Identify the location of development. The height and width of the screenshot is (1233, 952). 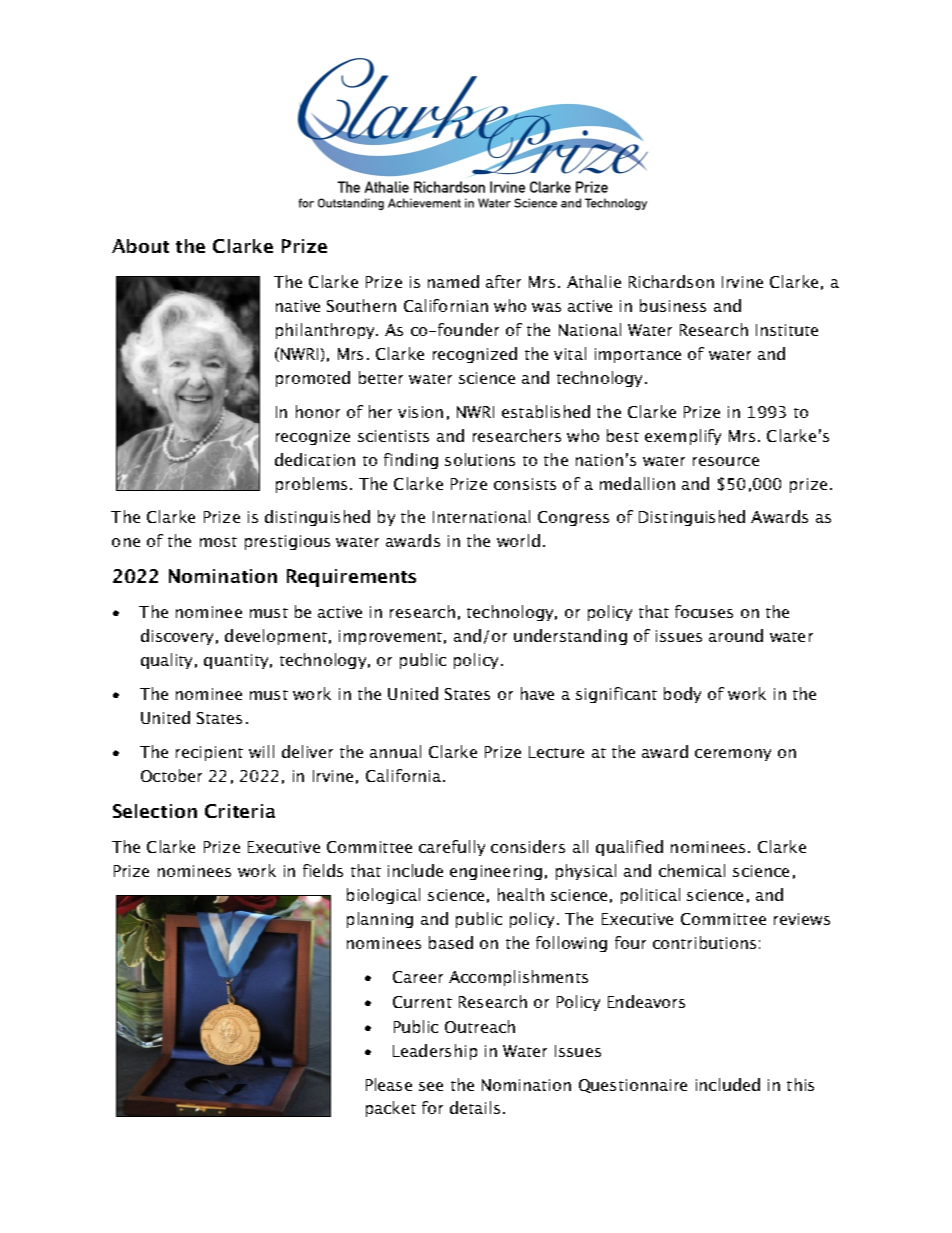
(276, 637).
